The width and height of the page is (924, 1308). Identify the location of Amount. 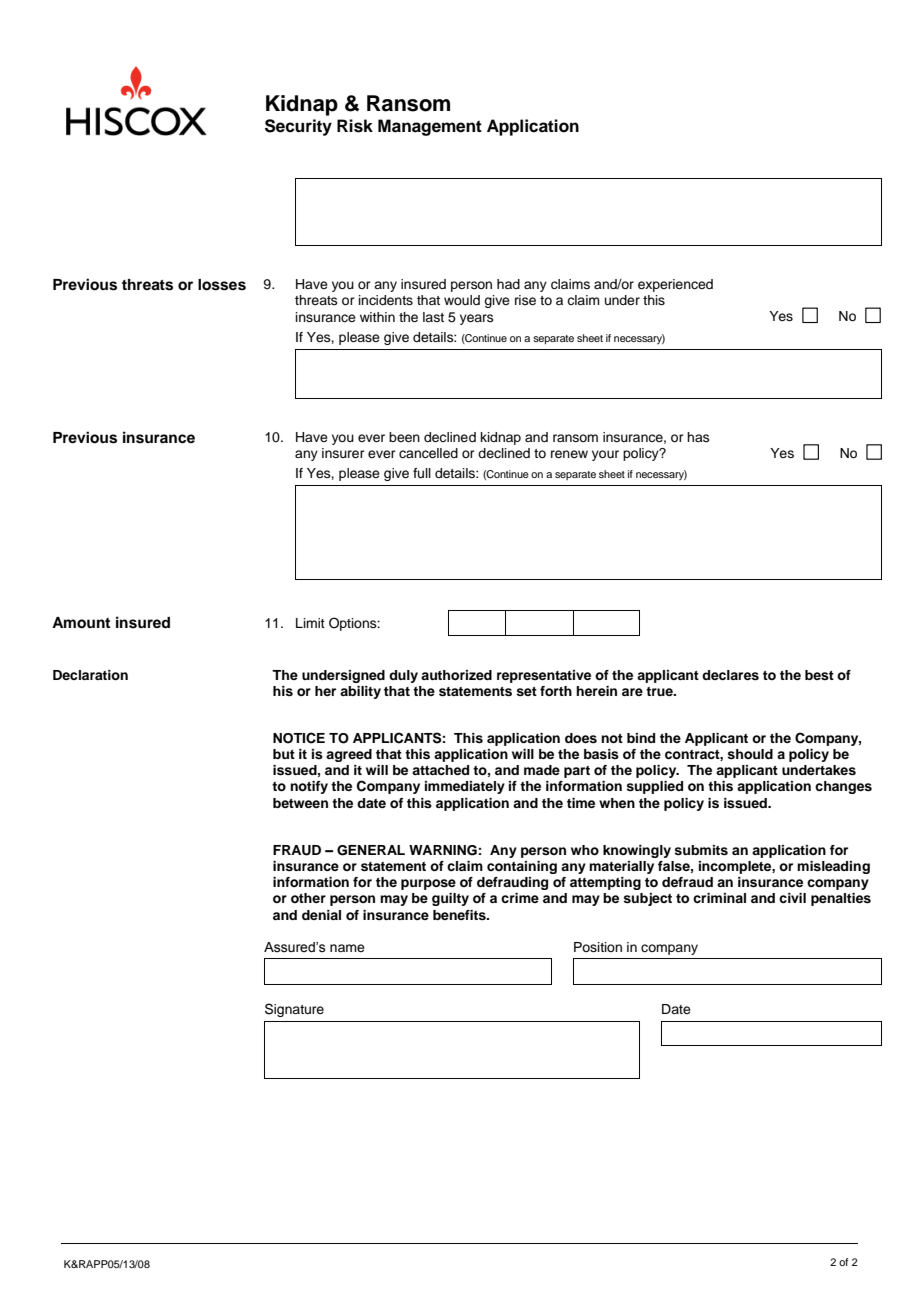
(81, 623).
